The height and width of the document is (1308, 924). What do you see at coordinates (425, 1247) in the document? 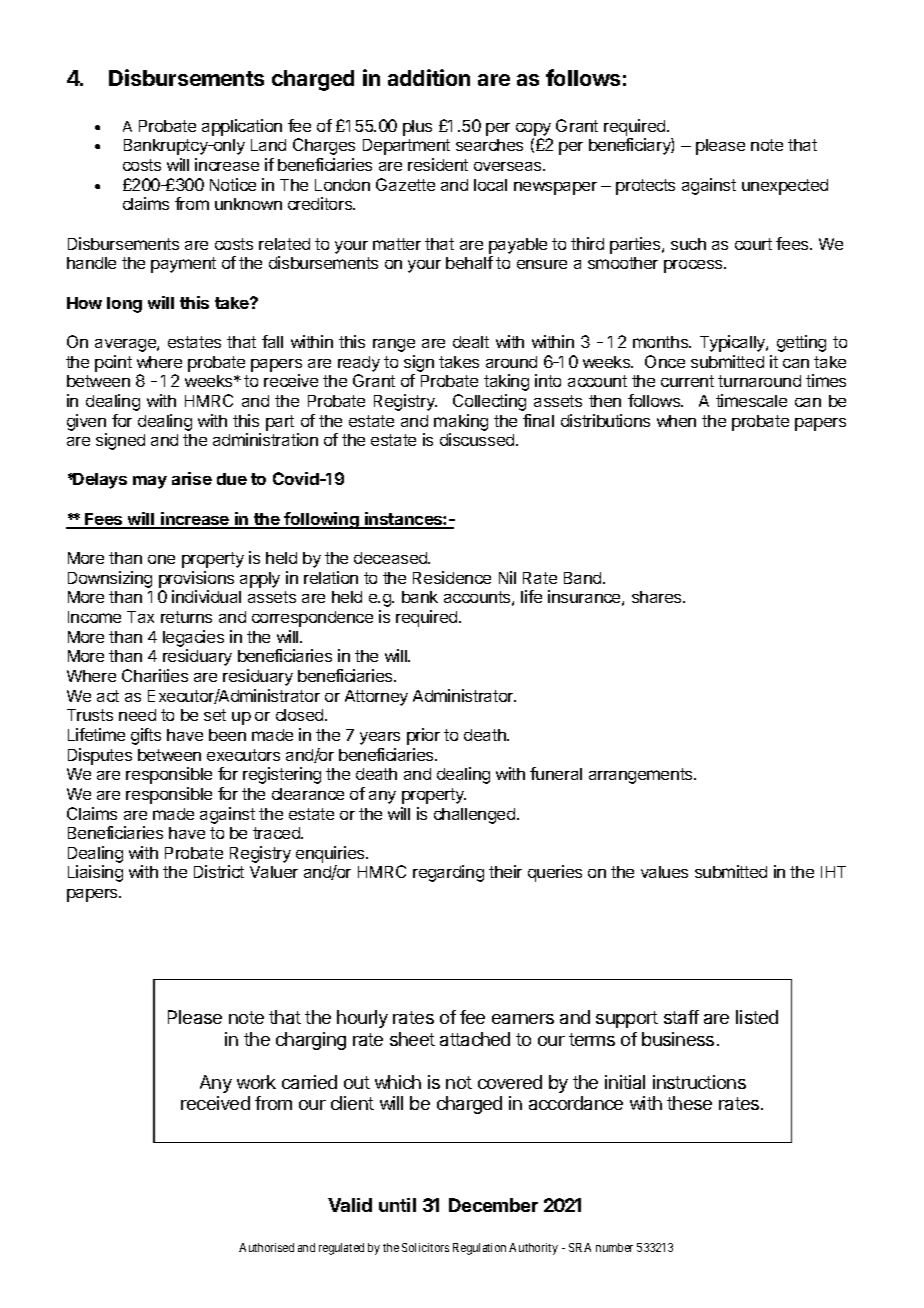
I see `Solicitors` at bounding box center [425, 1247].
